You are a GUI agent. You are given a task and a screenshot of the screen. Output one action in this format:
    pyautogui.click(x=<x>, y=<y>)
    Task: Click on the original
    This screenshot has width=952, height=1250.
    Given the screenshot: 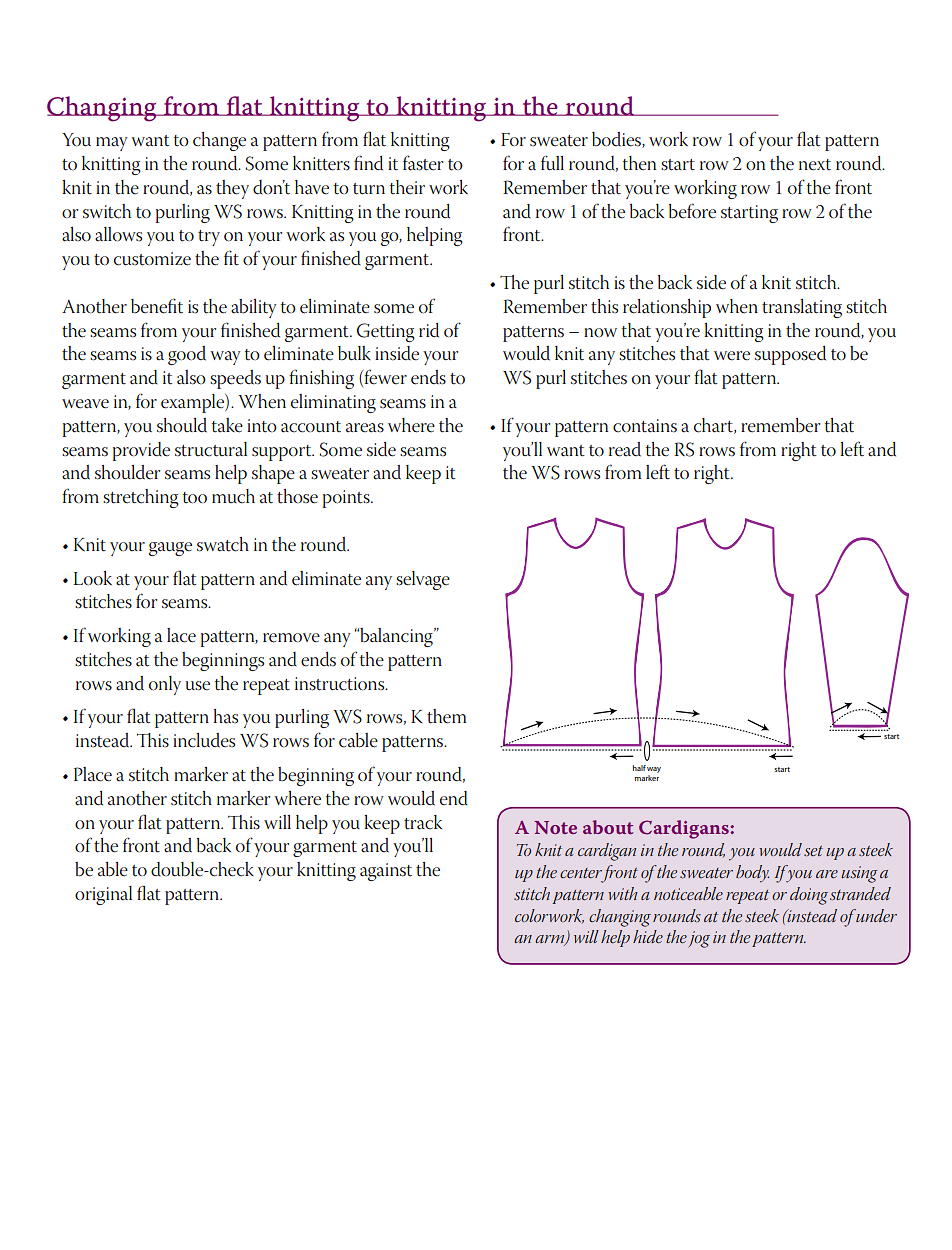 What is the action you would take?
    pyautogui.click(x=103, y=895)
